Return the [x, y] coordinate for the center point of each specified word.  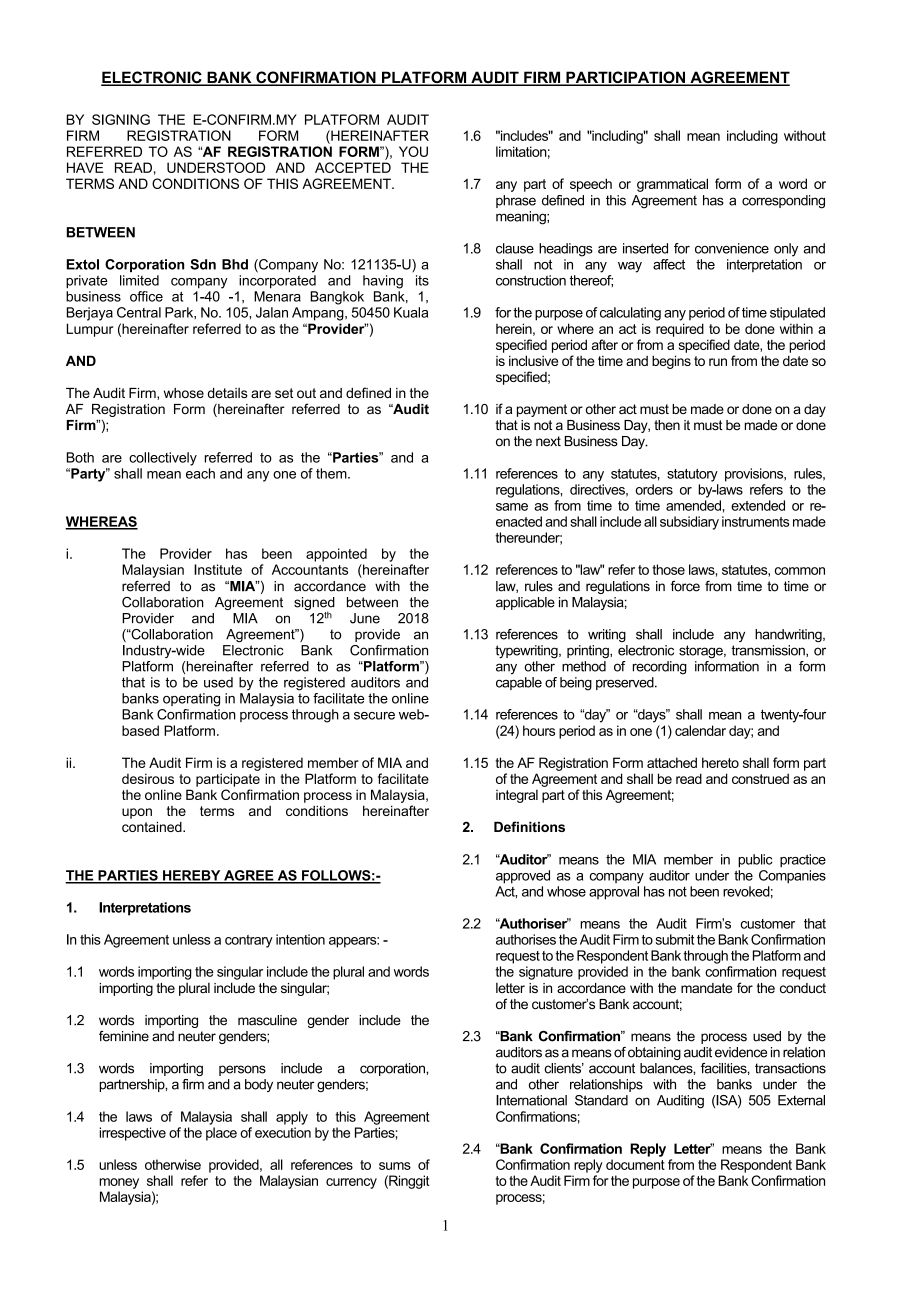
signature [546, 973]
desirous [148, 778]
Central [139, 312]
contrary [249, 941]
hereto [720, 762]
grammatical [672, 185]
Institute [218, 569]
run [718, 362]
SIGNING [121, 119]
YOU [413, 151]
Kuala [411, 312]
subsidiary [689, 523]
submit [674, 939]
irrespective [132, 1134]
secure [374, 716]
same [512, 507]
